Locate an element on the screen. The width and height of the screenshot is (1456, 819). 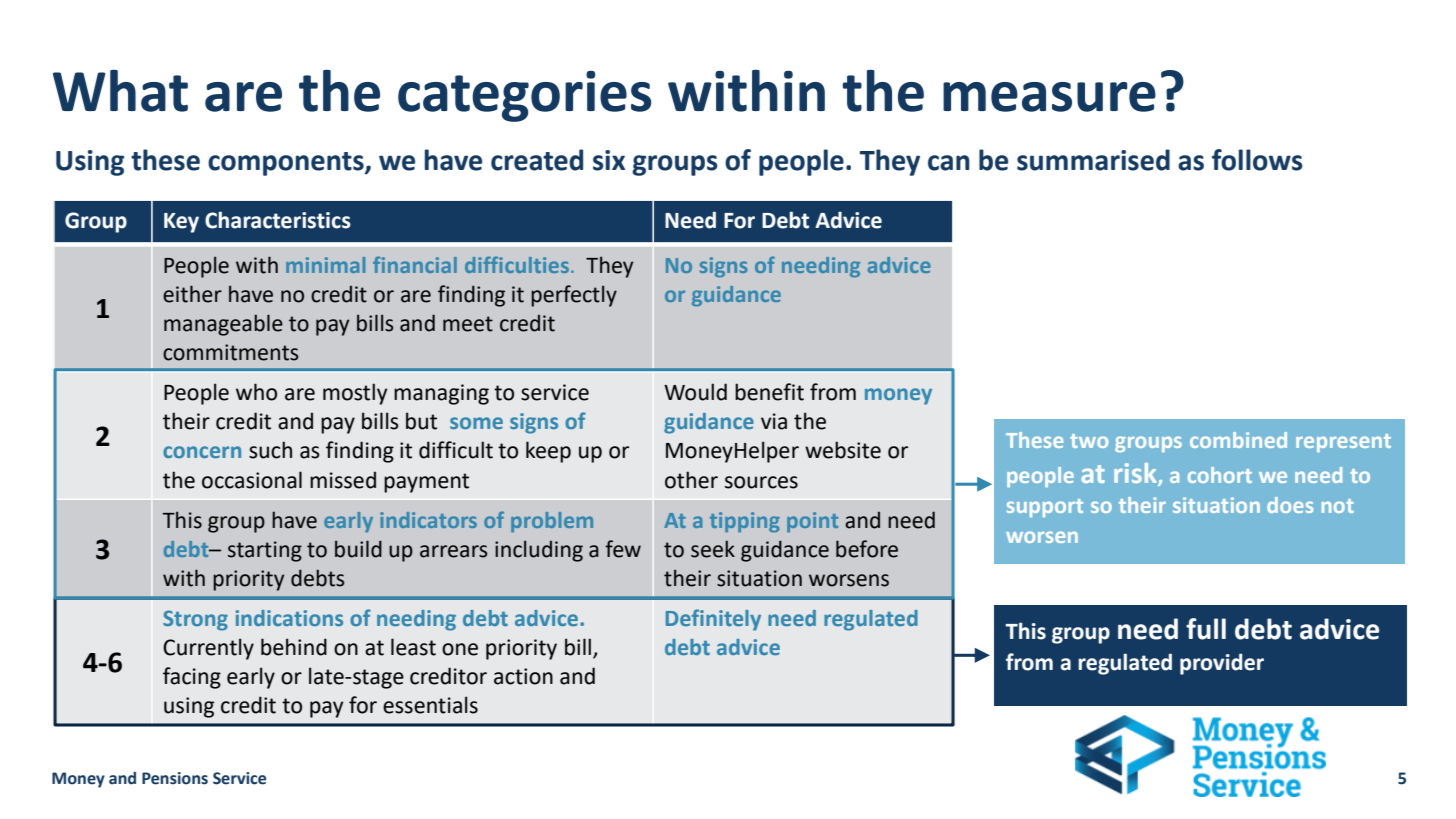
minimal is located at coordinates (325, 265).
